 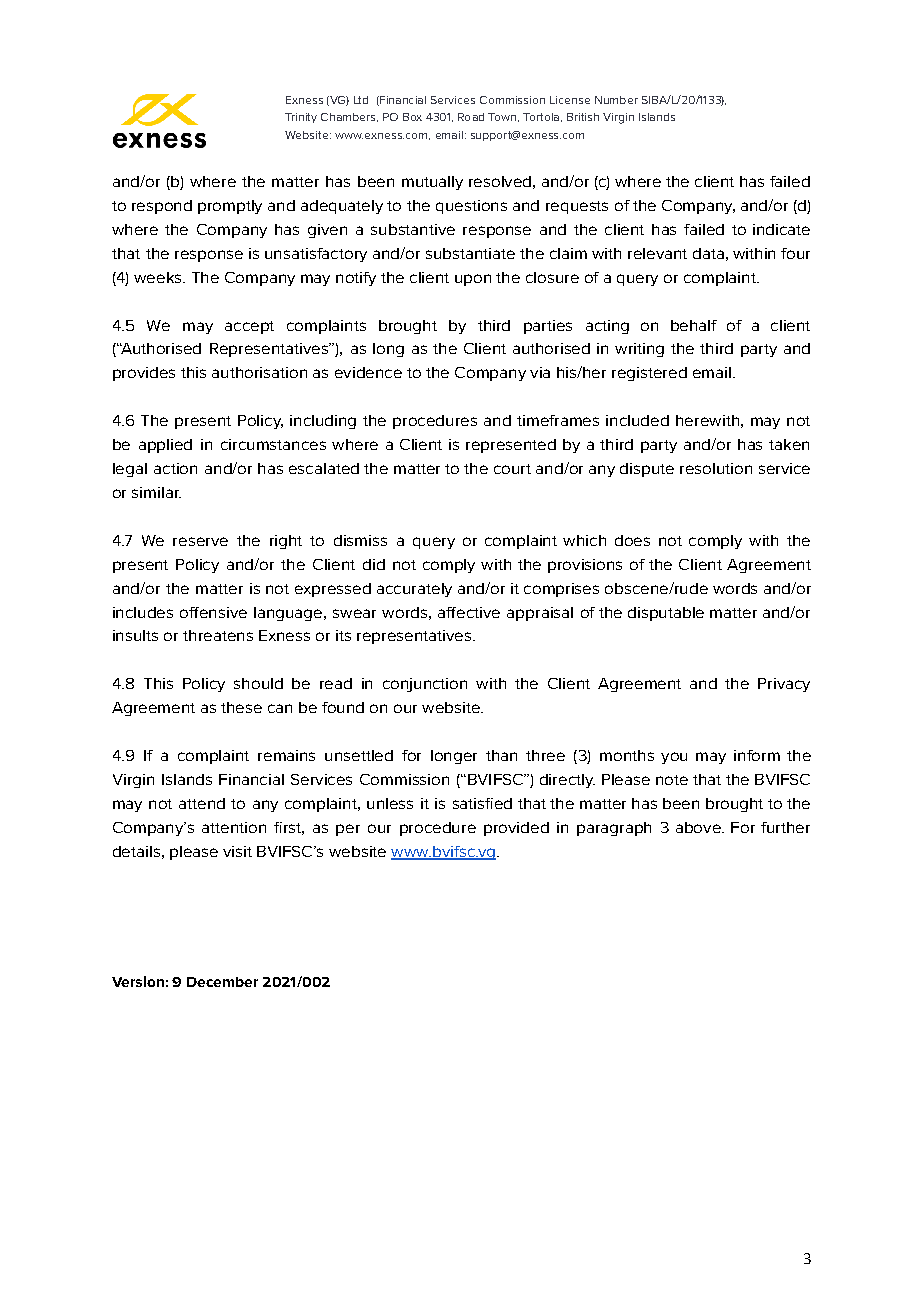 I want to click on registered, so click(x=649, y=374).
